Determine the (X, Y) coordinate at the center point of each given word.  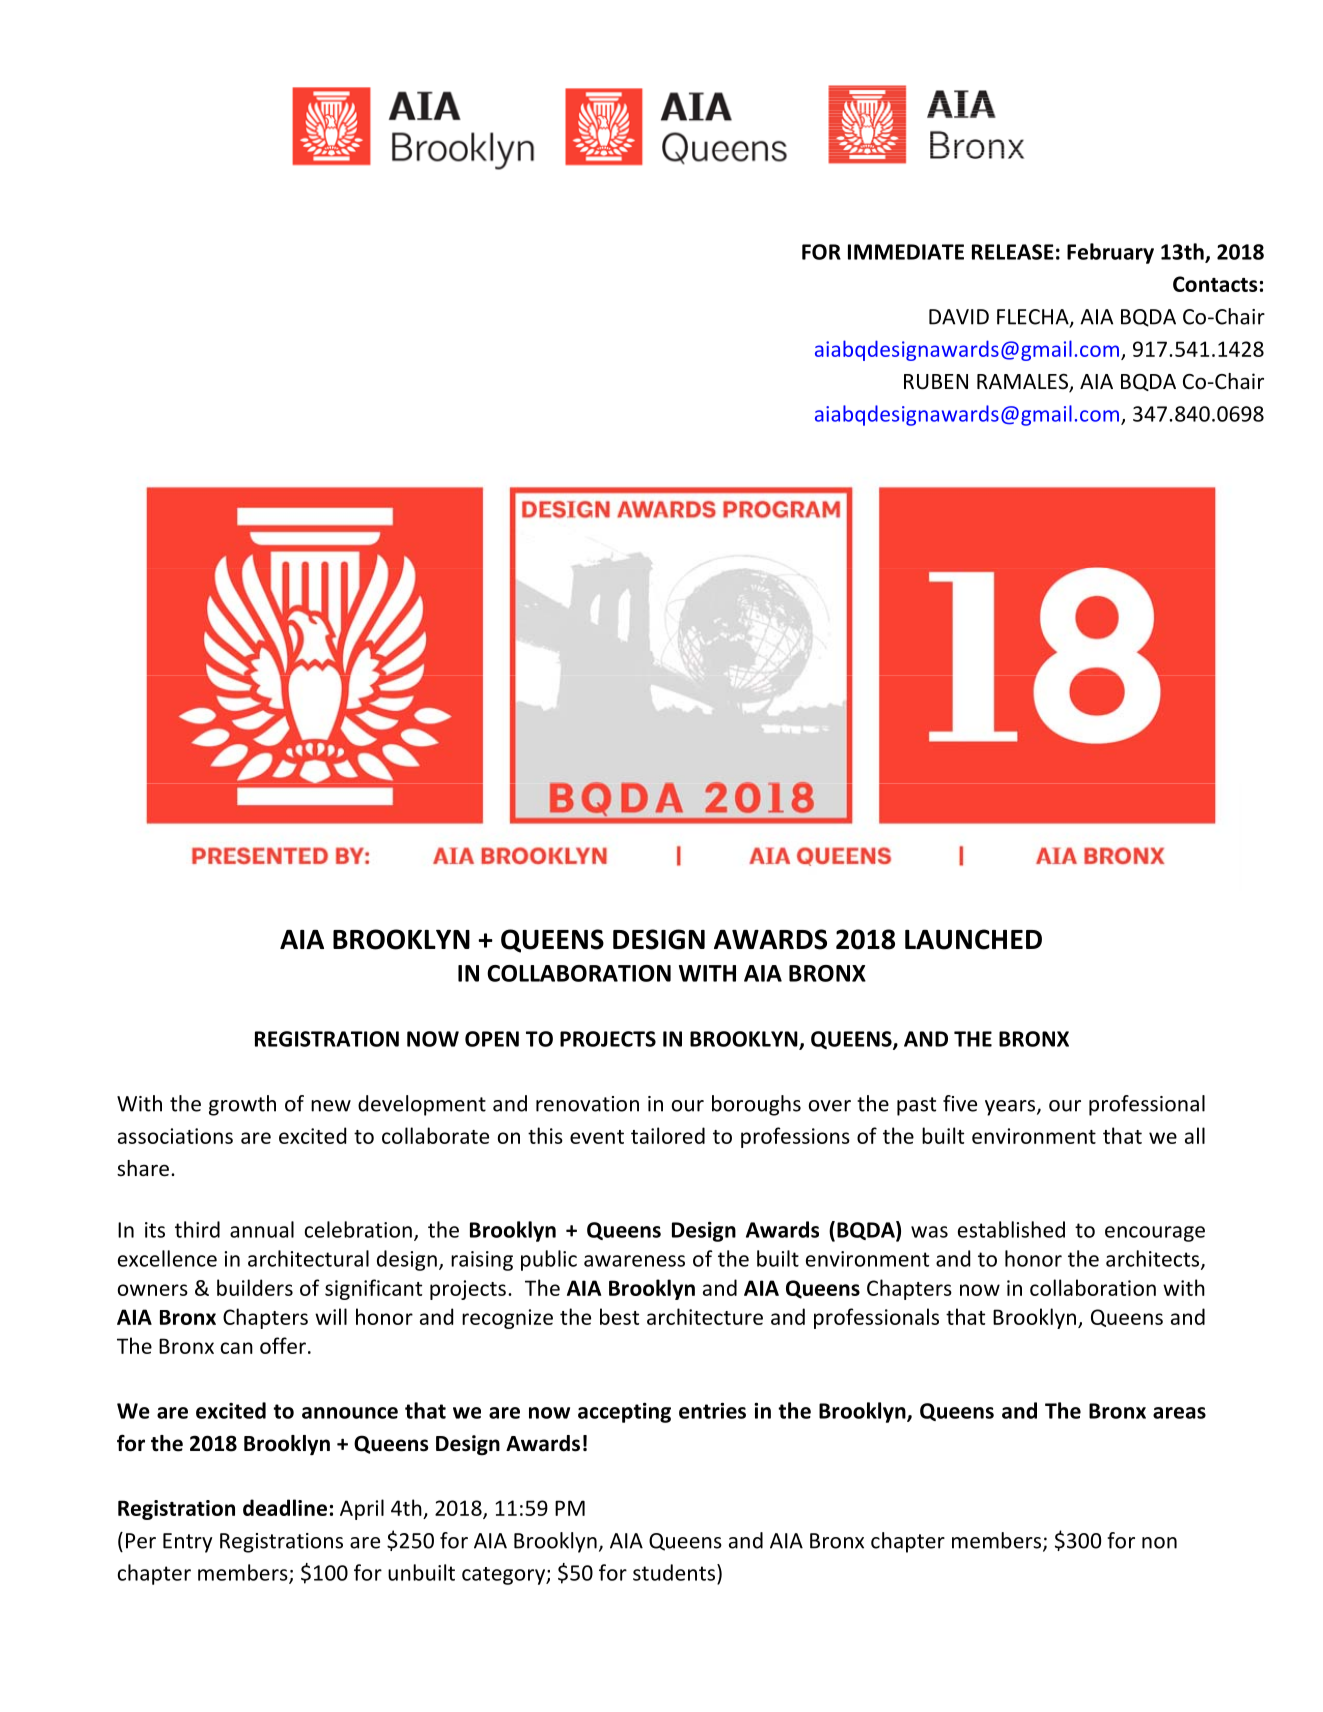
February (1110, 253)
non (1159, 1543)
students (674, 1572)
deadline (285, 1507)
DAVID (959, 317)
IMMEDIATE (906, 252)
